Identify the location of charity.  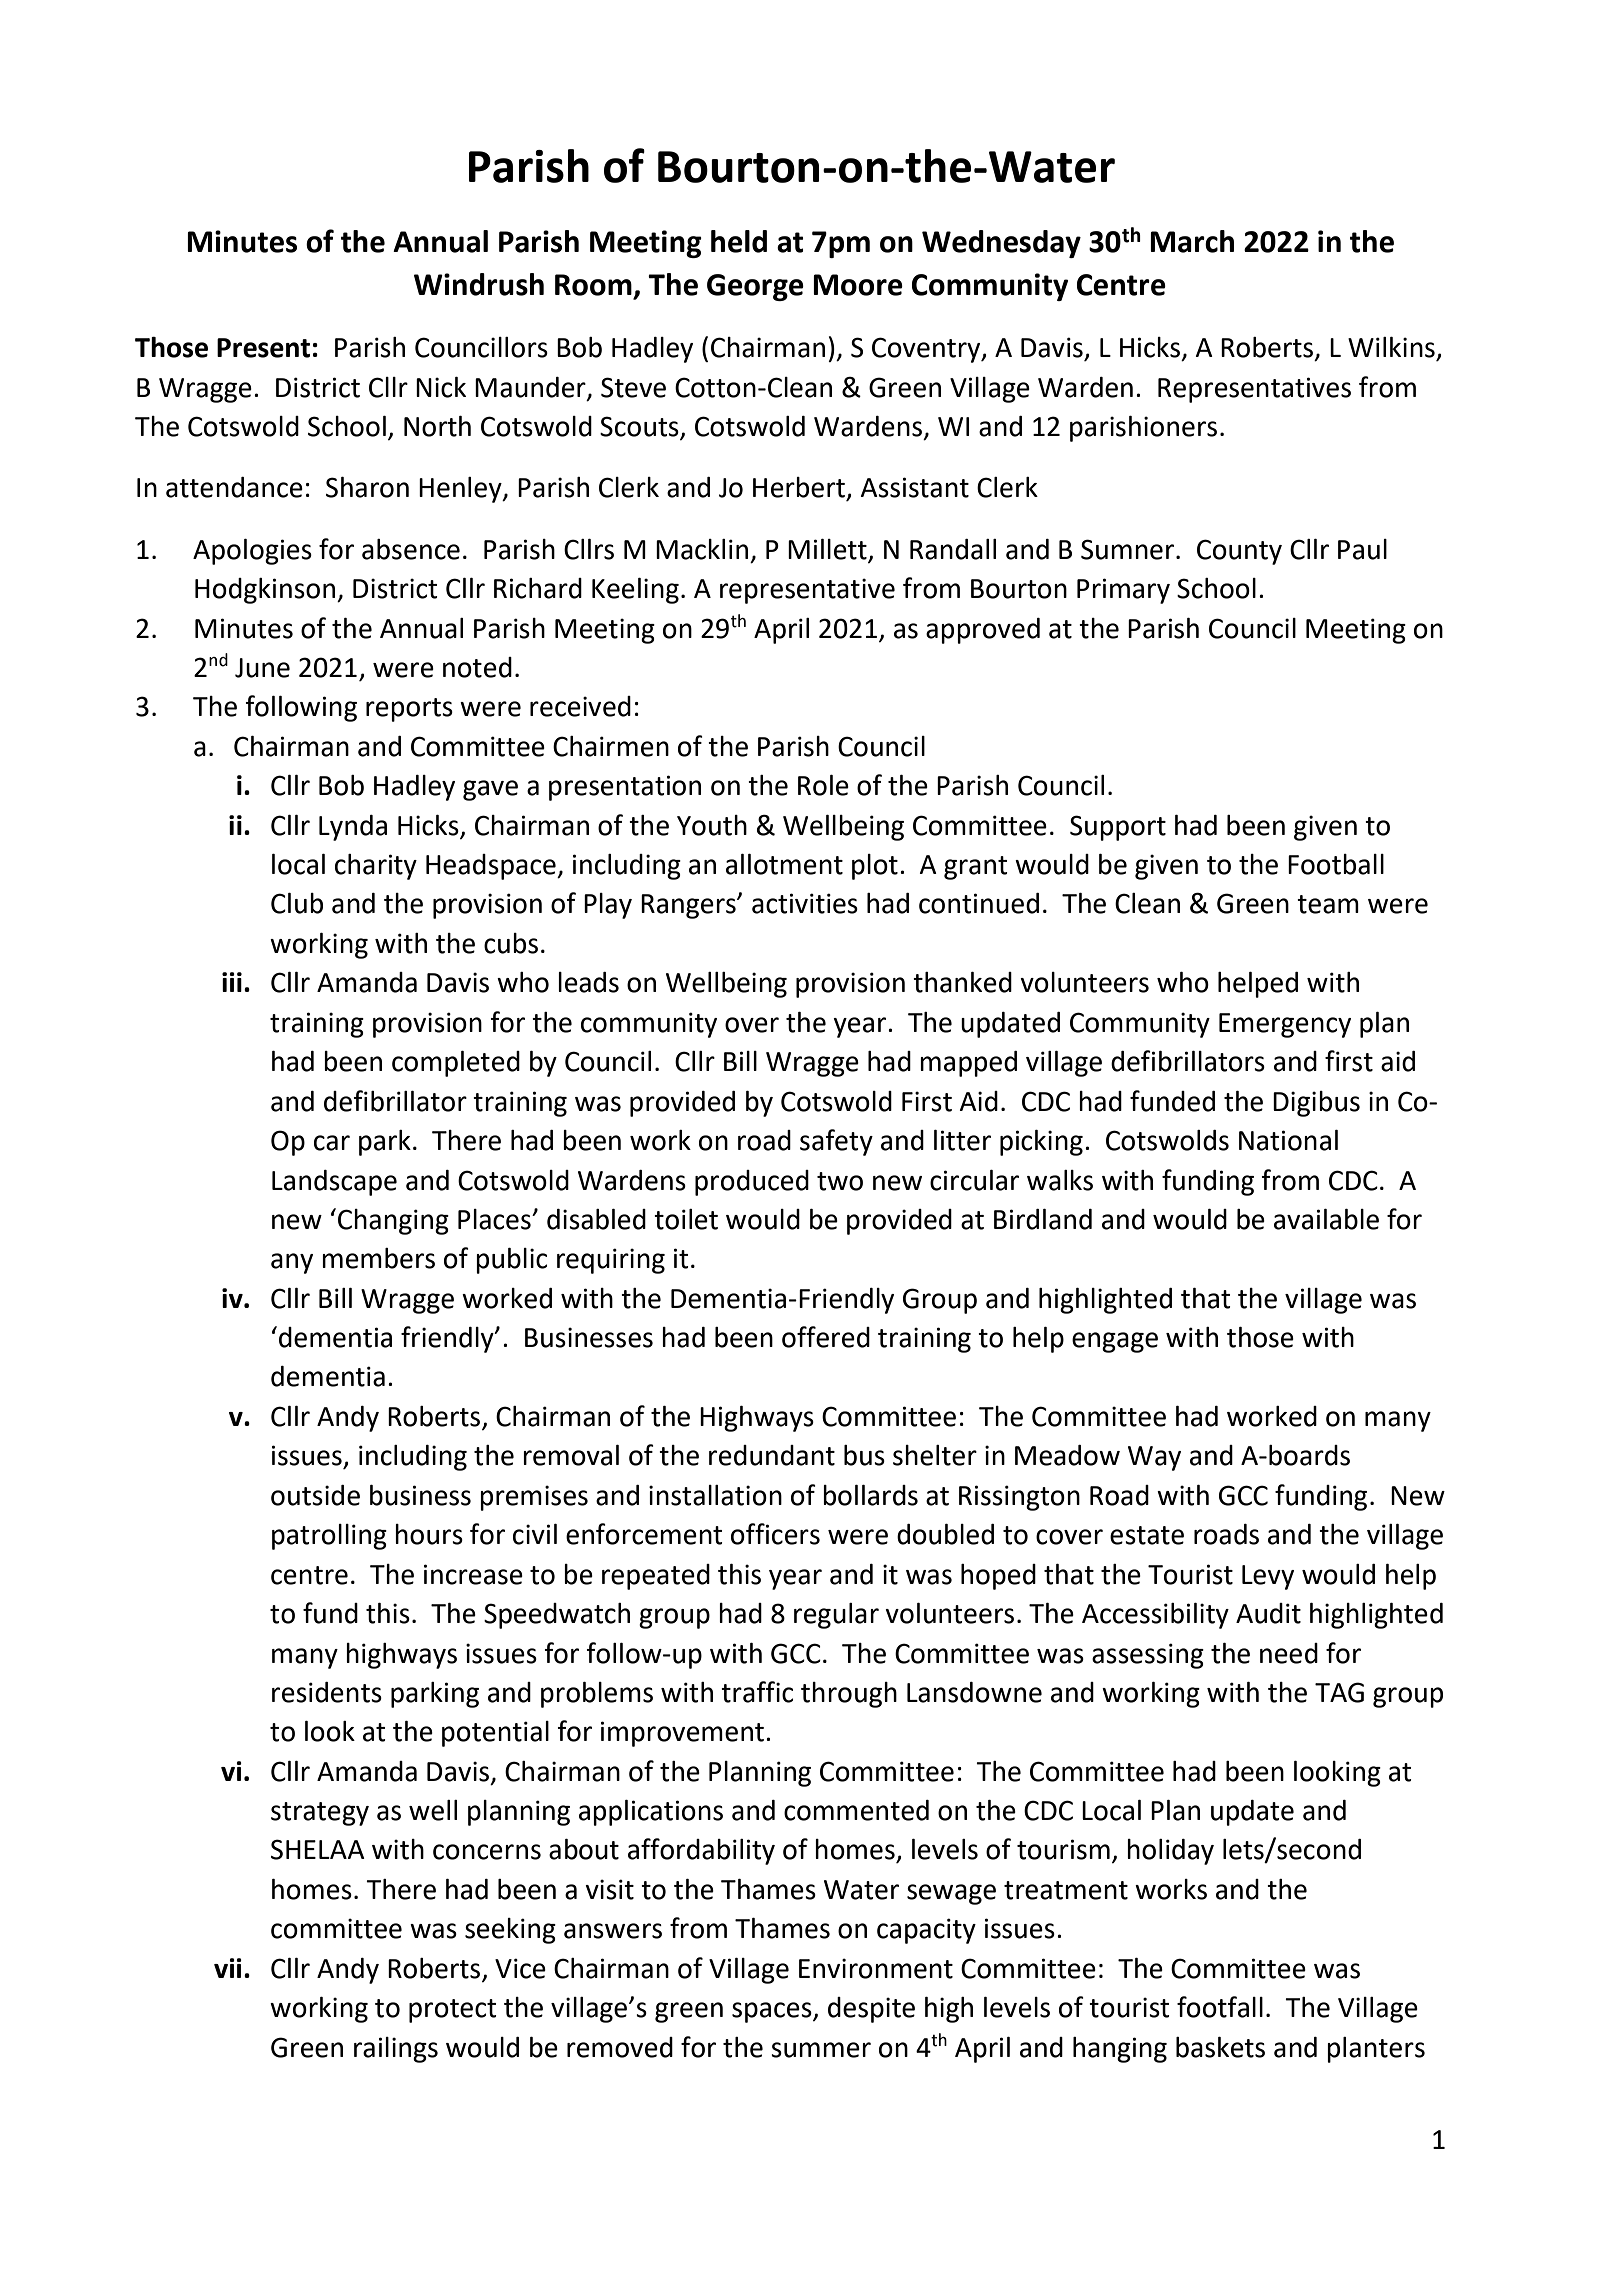
(376, 867).
